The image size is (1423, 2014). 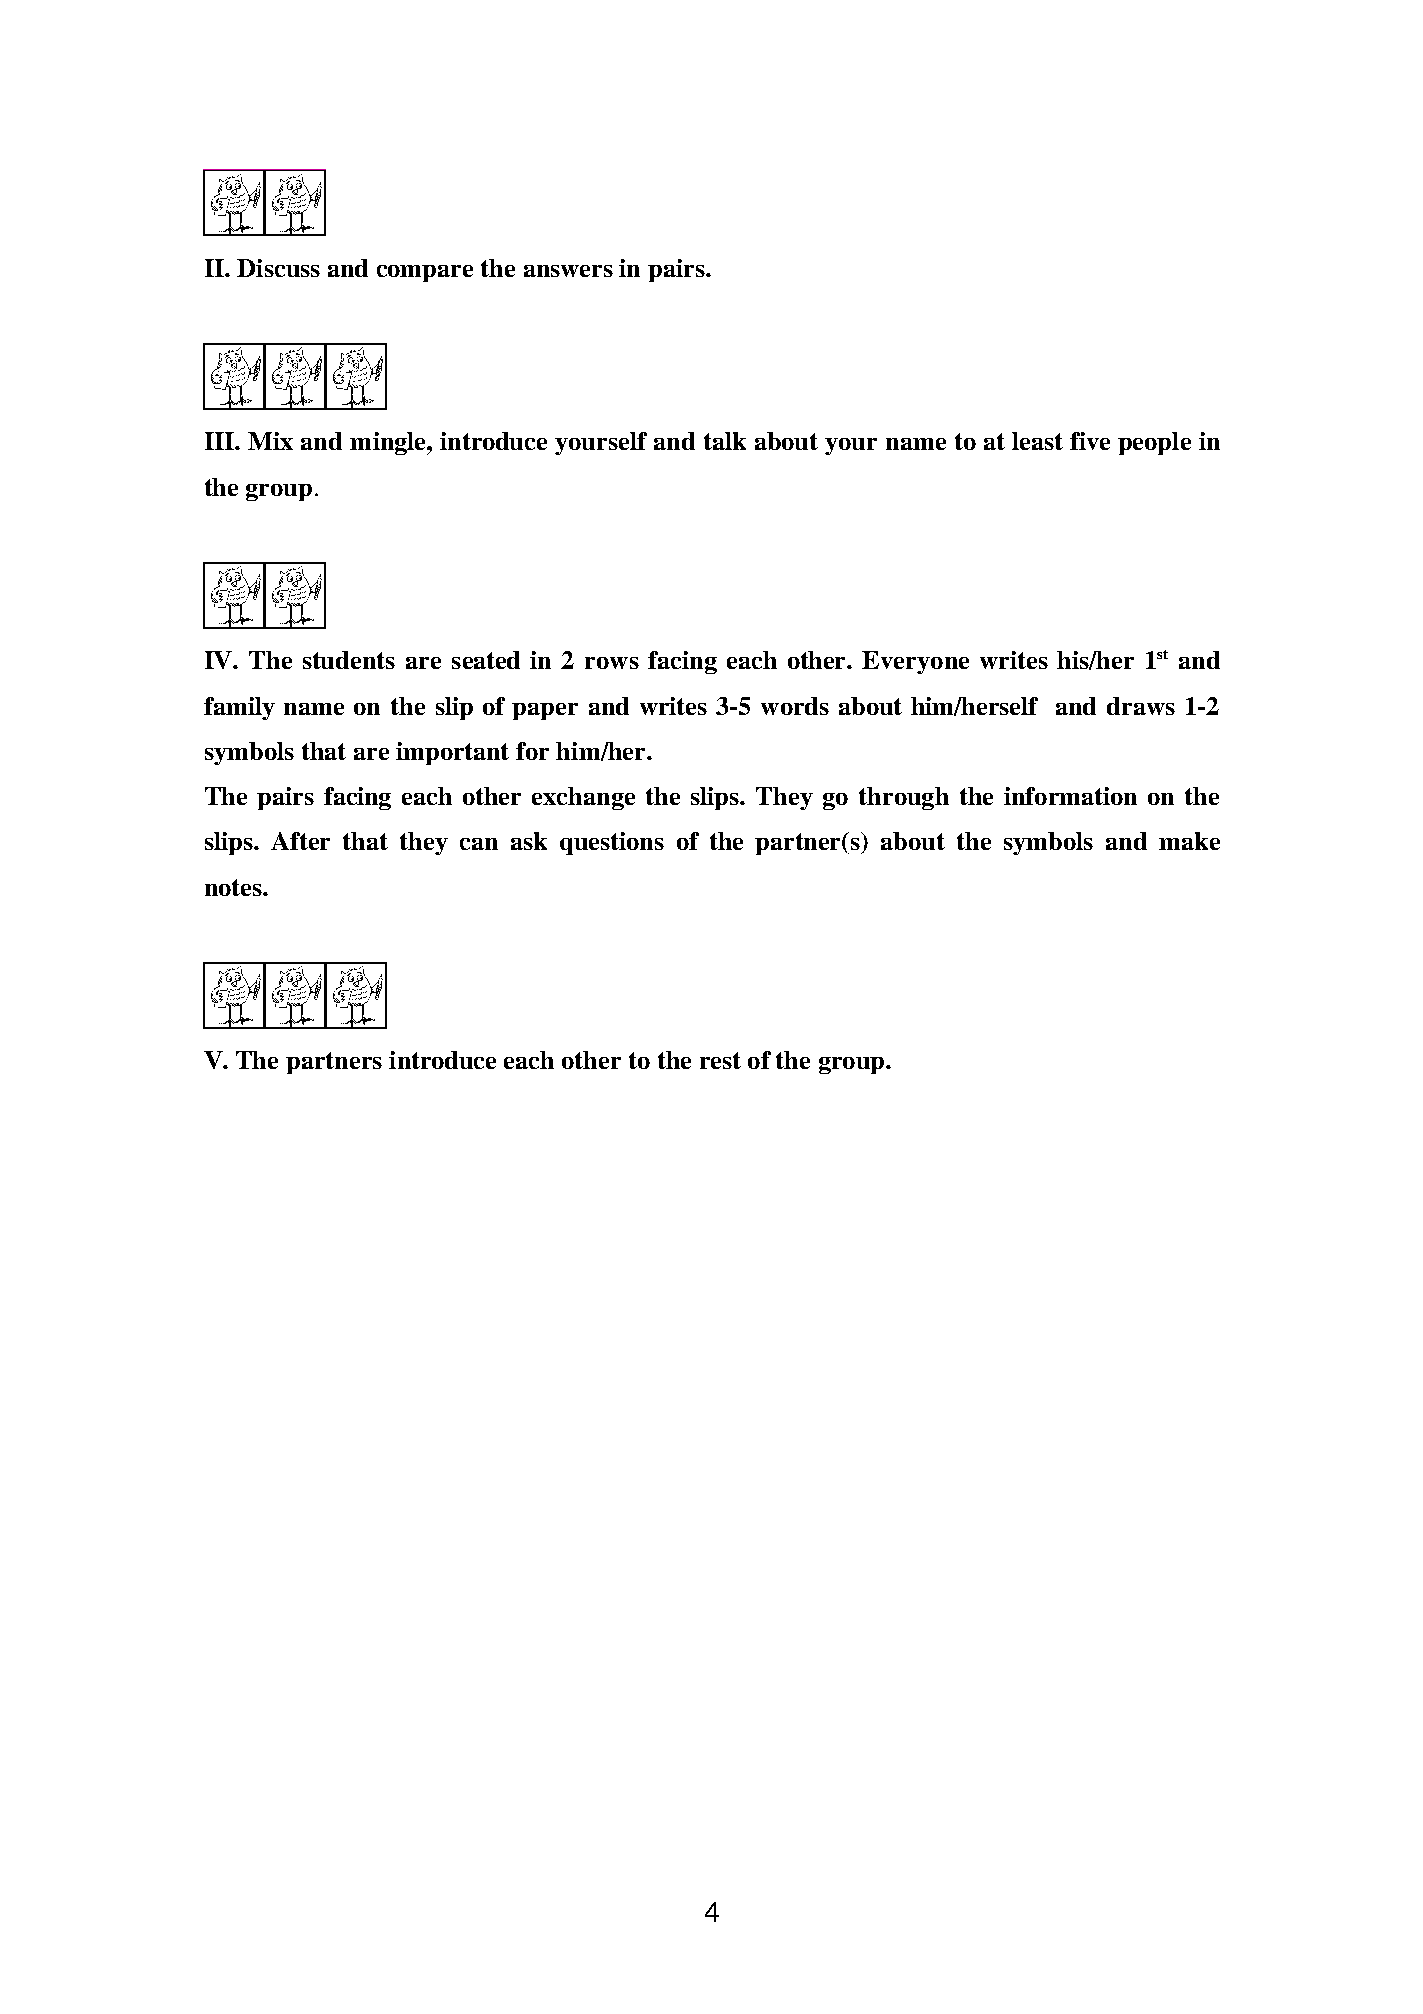 I want to click on five, so click(x=1090, y=441).
